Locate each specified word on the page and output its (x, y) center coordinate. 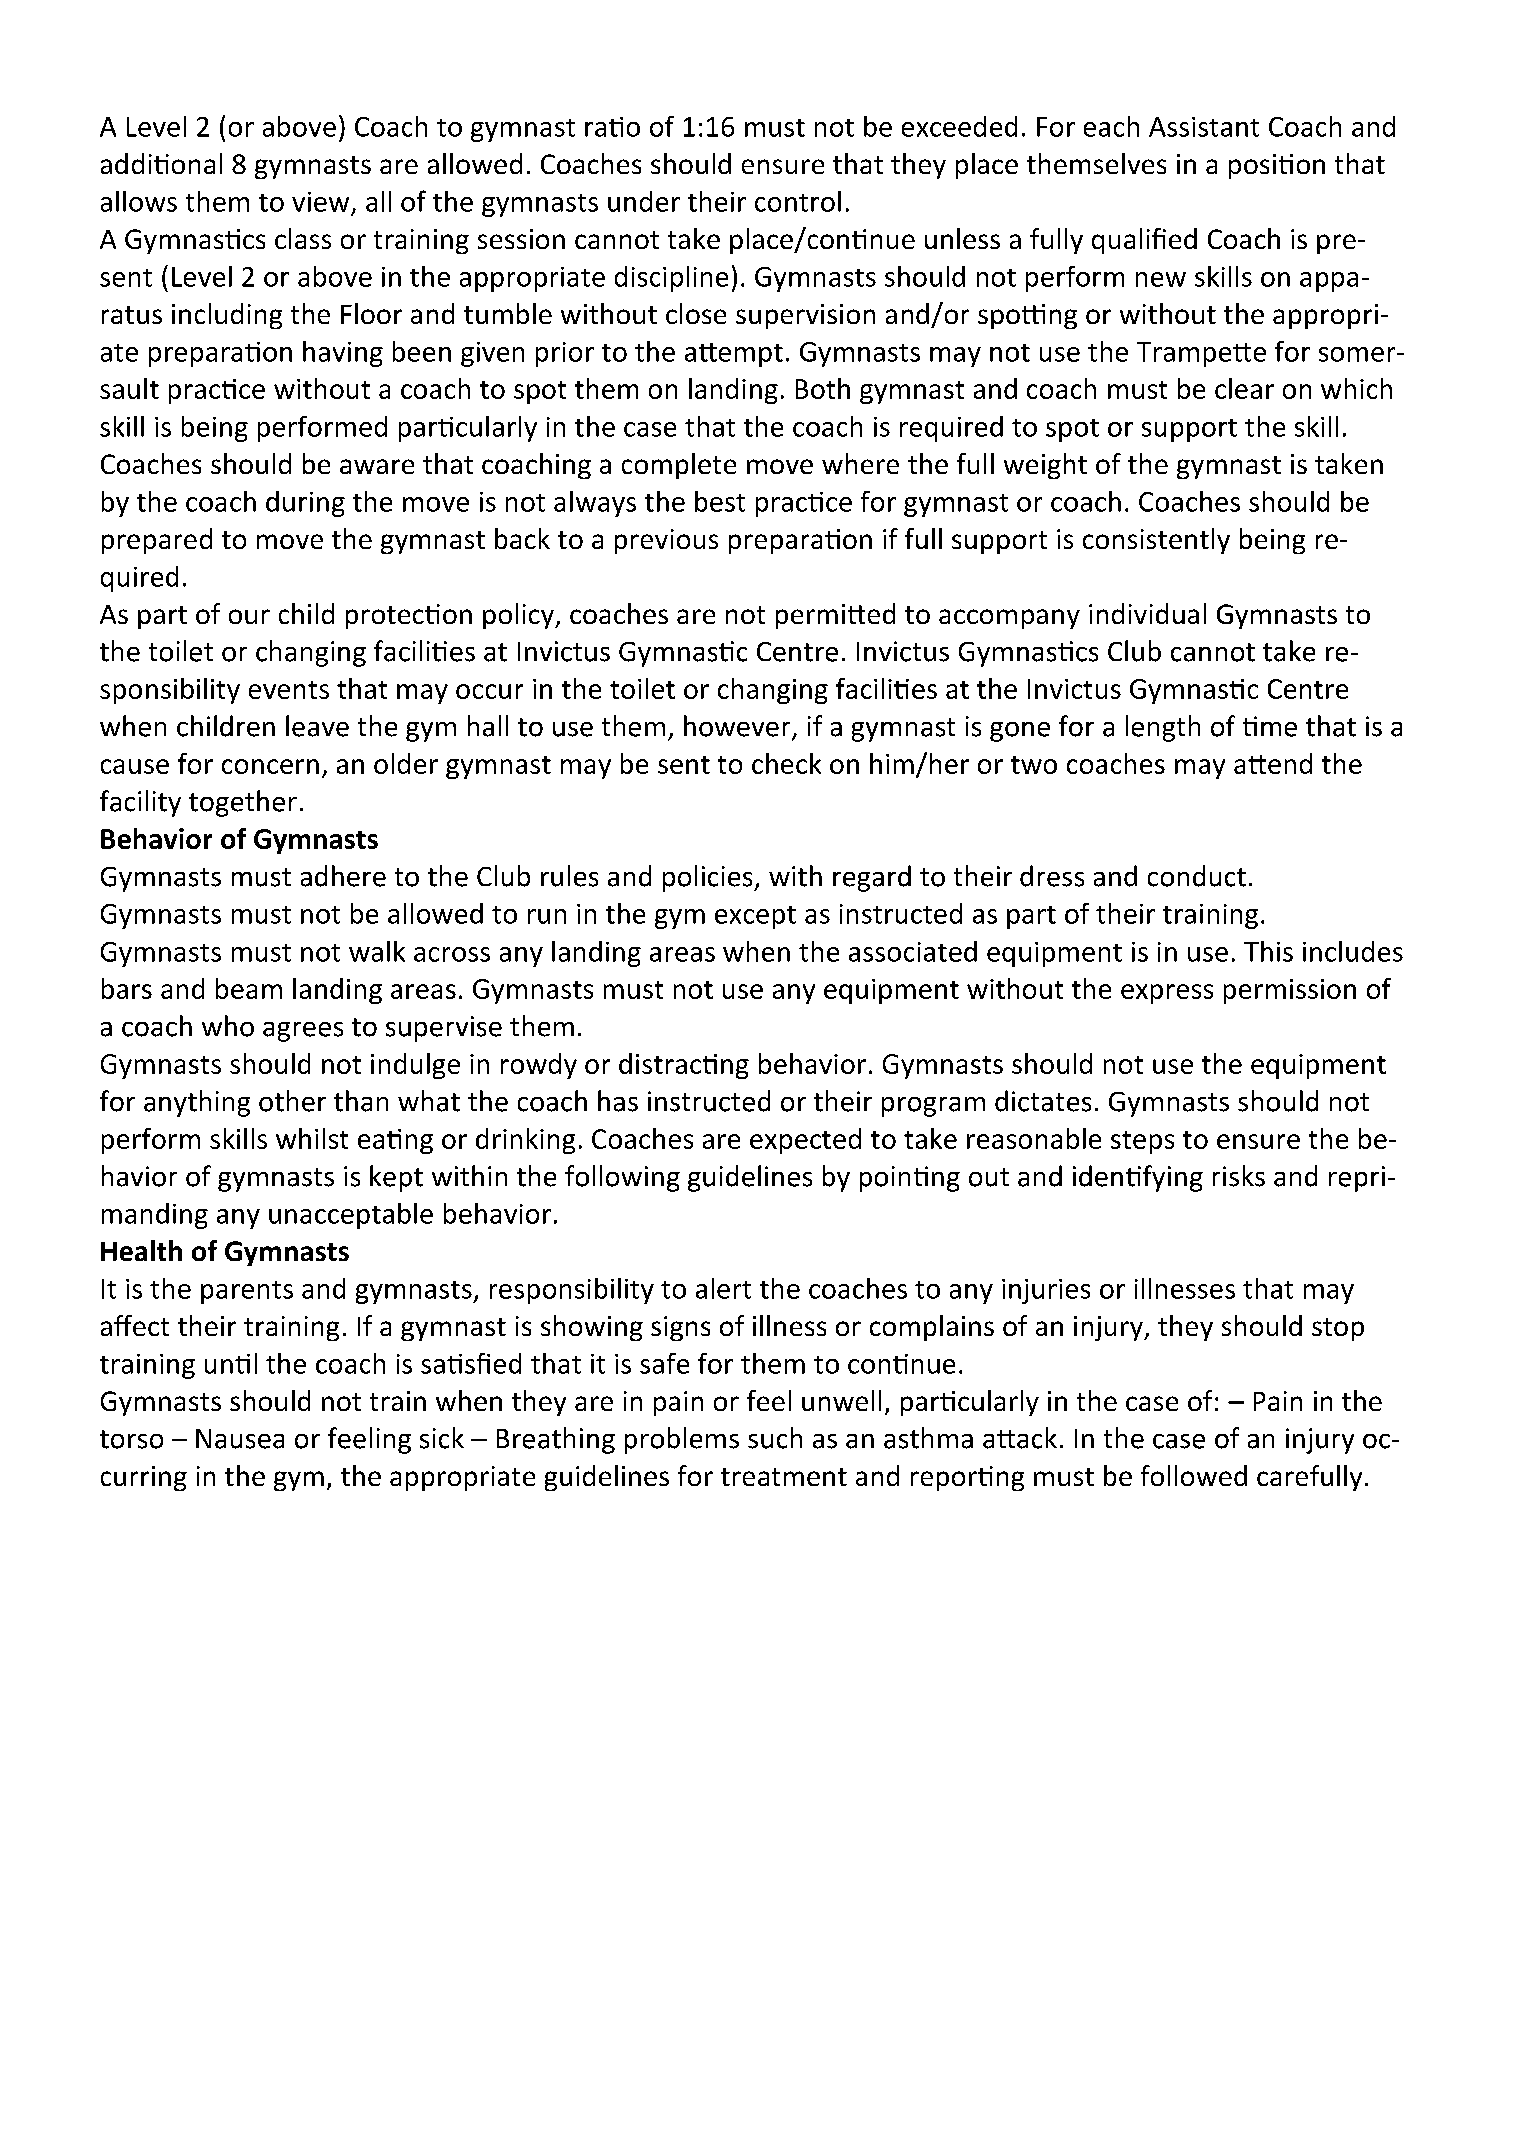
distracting (684, 1066)
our (249, 616)
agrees (303, 1032)
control (798, 201)
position (1277, 166)
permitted (835, 616)
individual (1147, 613)
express (1167, 994)
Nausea (240, 1439)
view (320, 202)
